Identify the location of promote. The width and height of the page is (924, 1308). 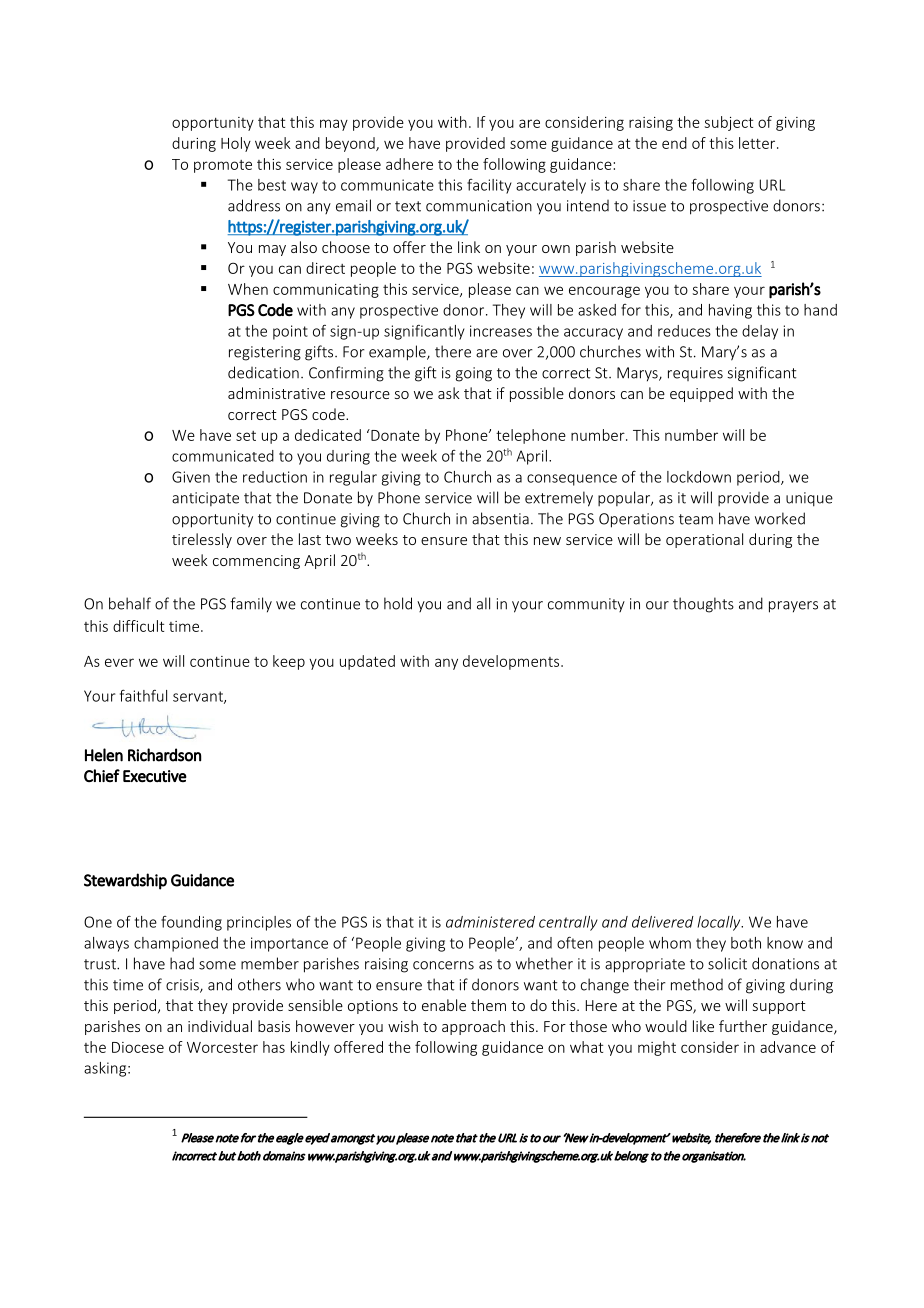
(223, 166).
